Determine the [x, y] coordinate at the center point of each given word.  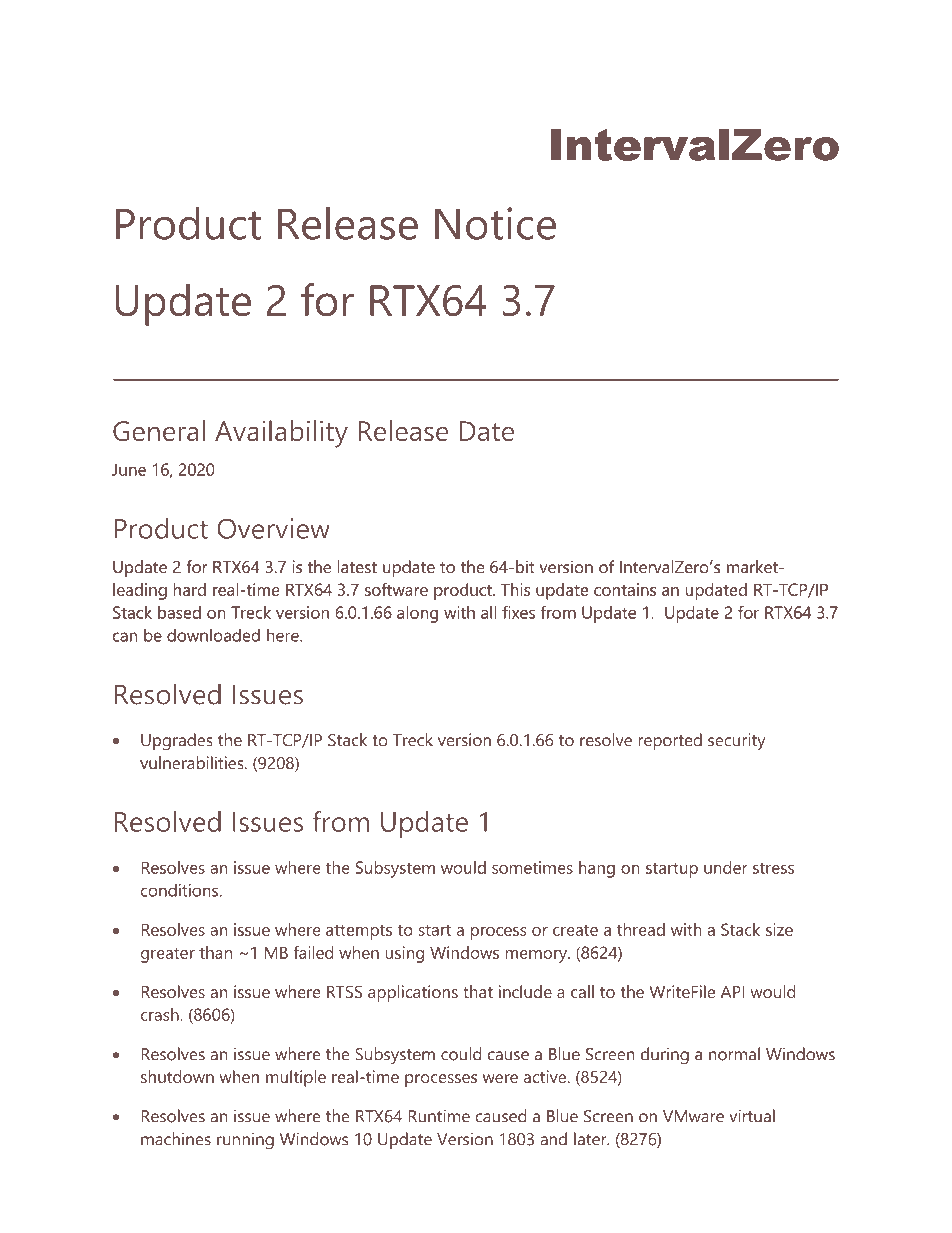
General [159, 430]
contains [625, 589]
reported [670, 741]
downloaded [213, 635]
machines [176, 1139]
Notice [495, 223]
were [500, 1078]
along [417, 614]
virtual [752, 1116]
